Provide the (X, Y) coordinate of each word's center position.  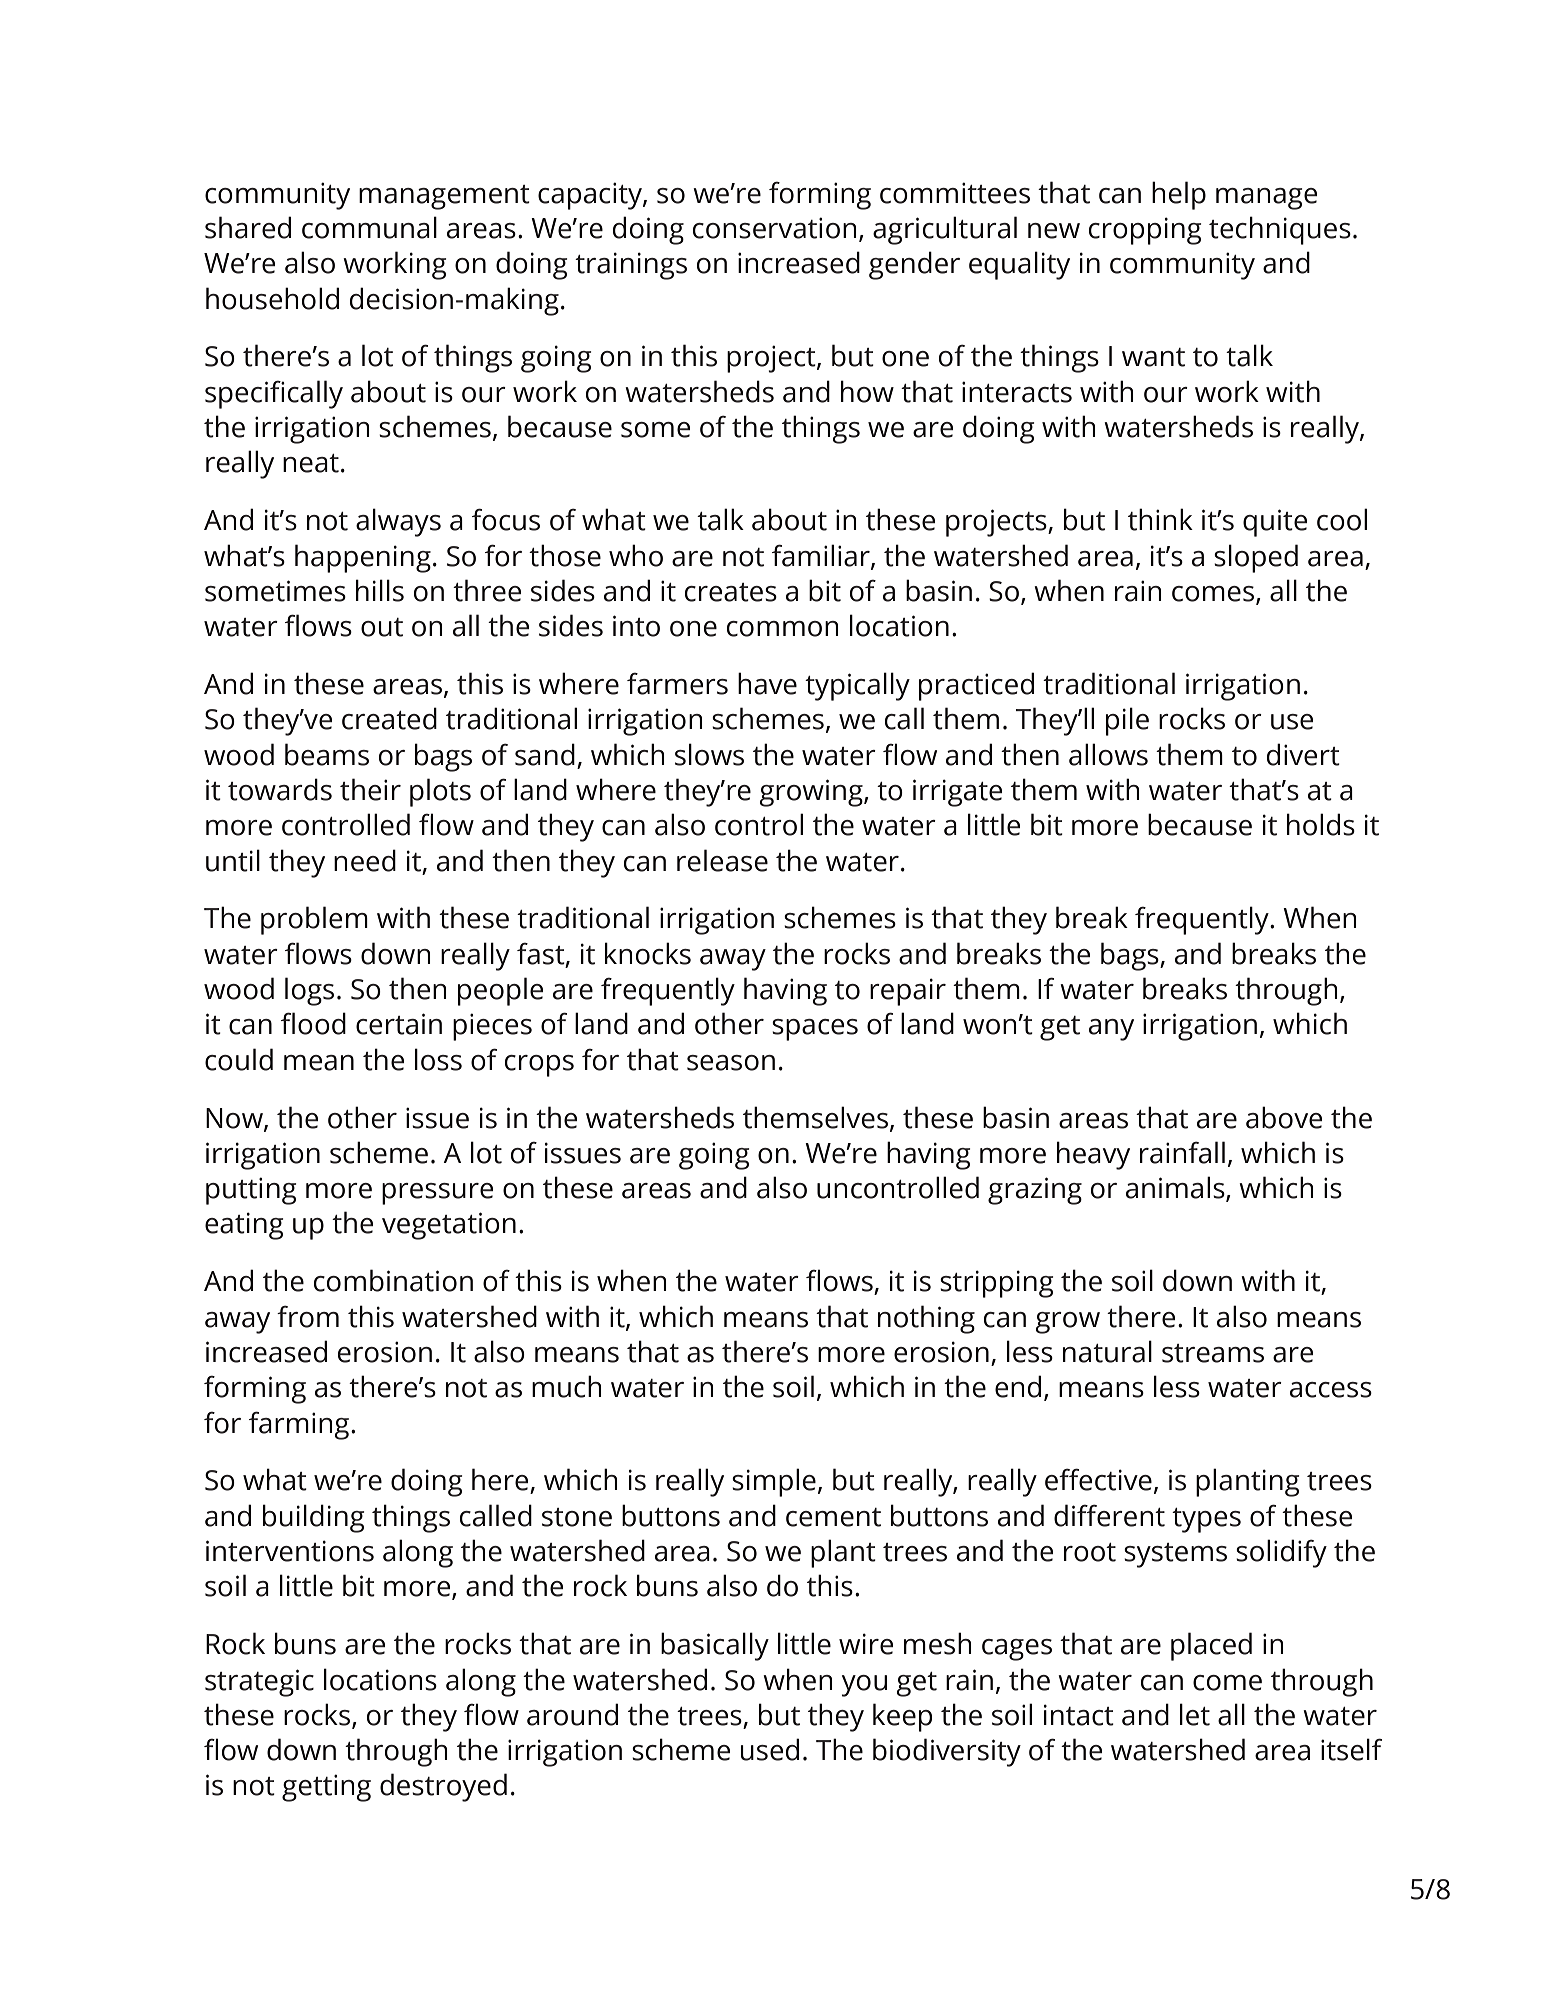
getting (326, 1788)
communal (369, 227)
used (769, 1749)
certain (399, 1024)
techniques (1280, 230)
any (1111, 1030)
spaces (815, 1030)
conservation (775, 228)
